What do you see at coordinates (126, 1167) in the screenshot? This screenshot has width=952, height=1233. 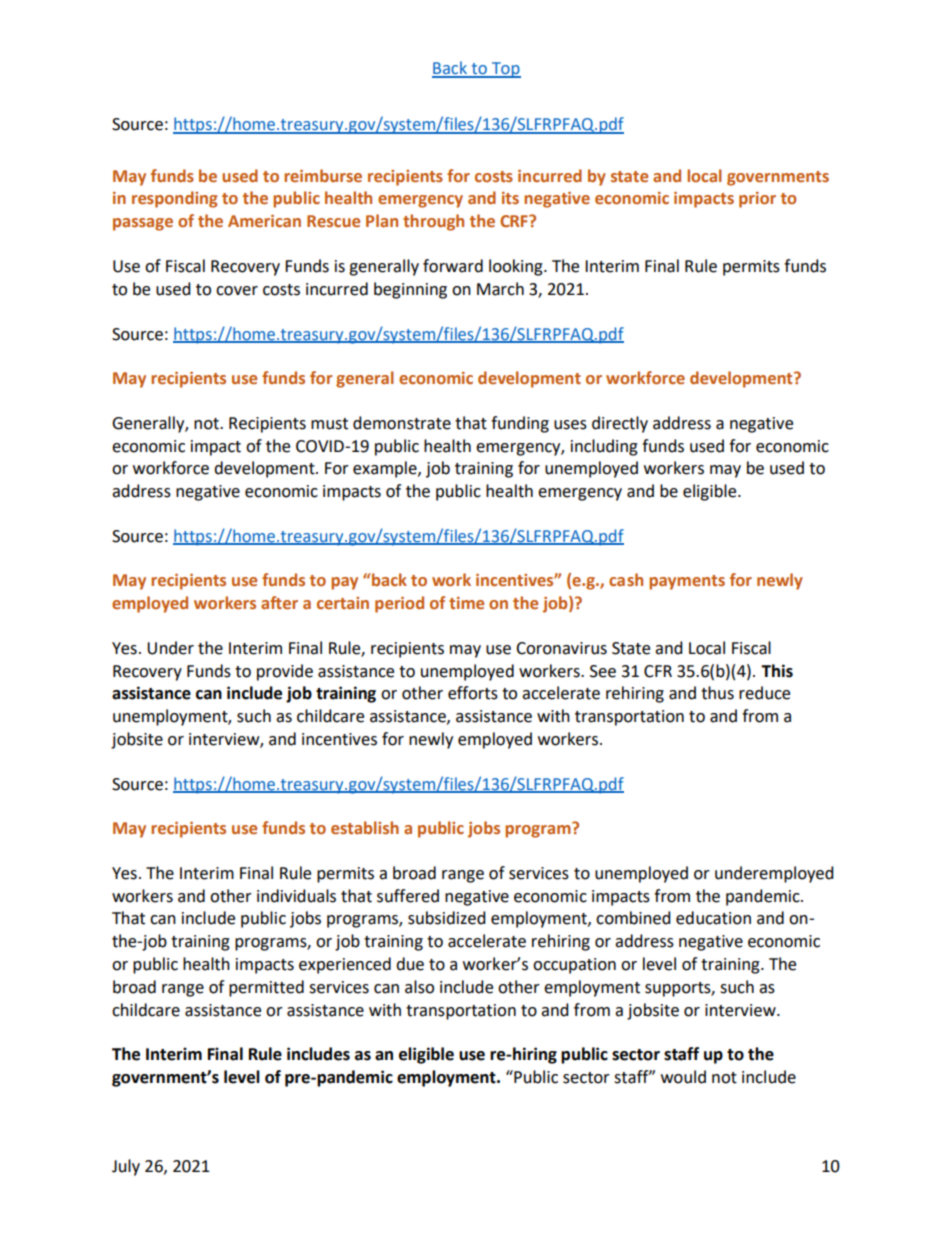 I see `July` at bounding box center [126, 1167].
